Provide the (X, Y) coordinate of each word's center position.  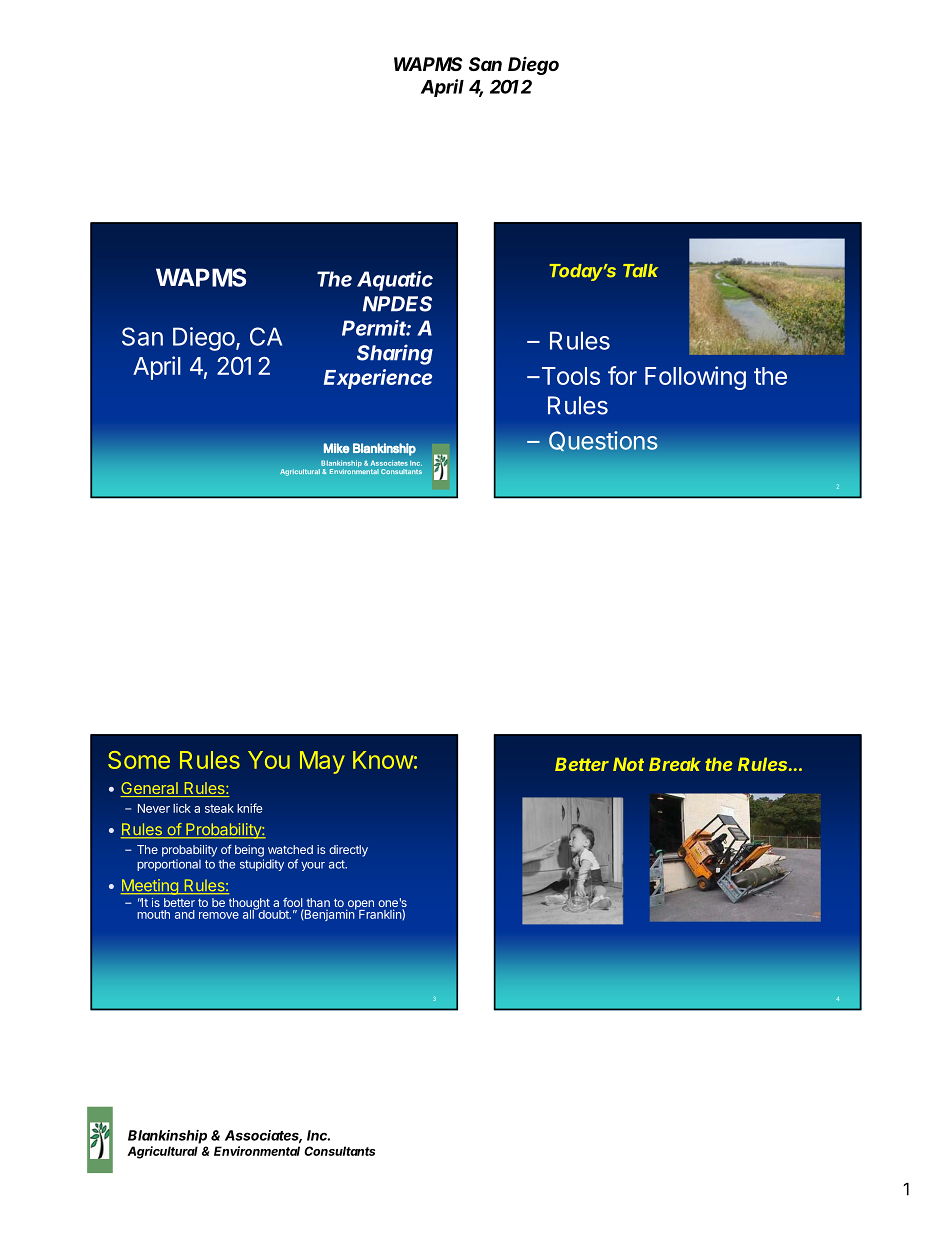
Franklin (381, 914)
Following (695, 378)
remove (219, 915)
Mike (337, 448)
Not (628, 764)
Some (139, 760)
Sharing (395, 354)
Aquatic (395, 281)
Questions (603, 441)
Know (383, 760)
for (622, 375)
